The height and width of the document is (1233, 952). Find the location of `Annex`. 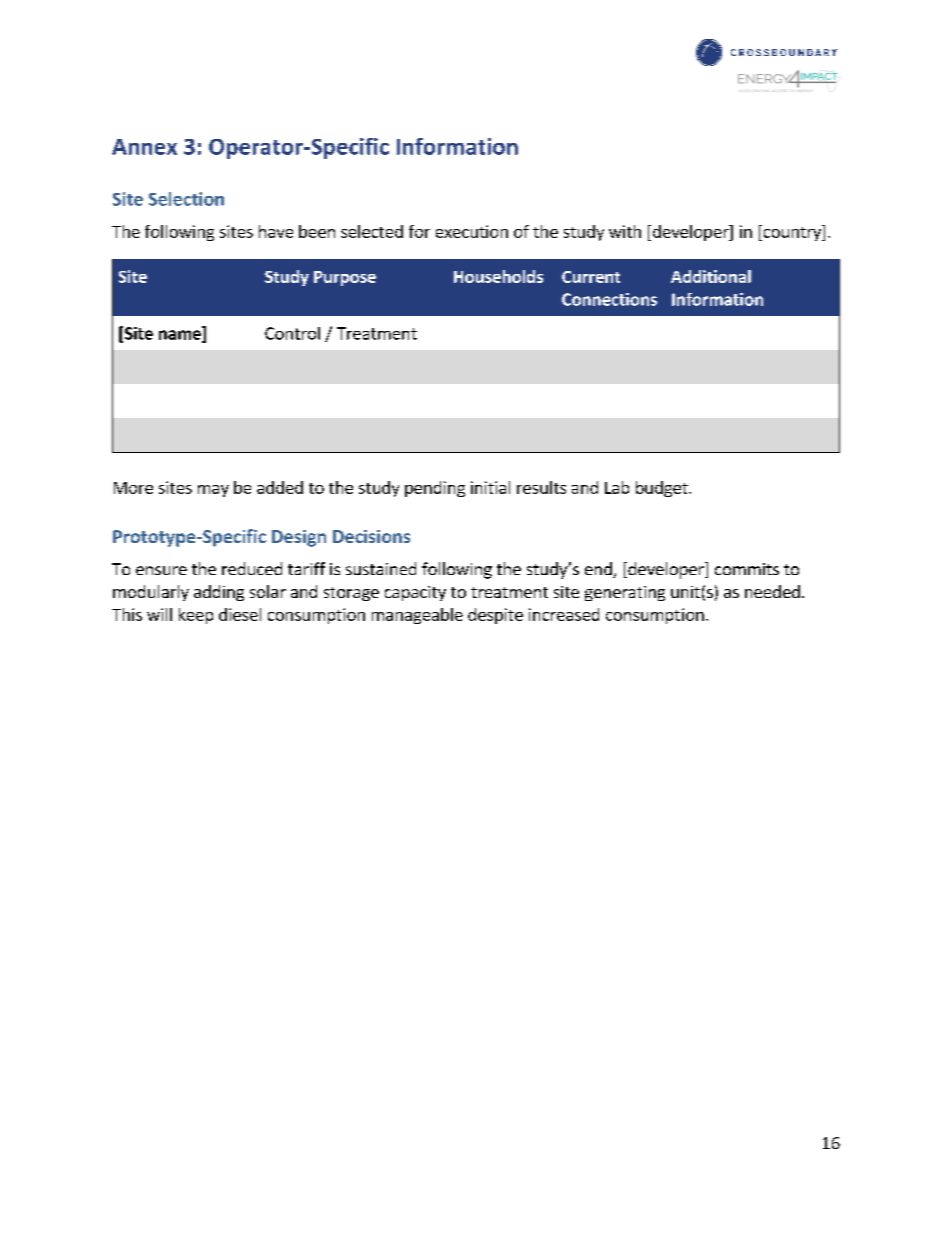

Annex is located at coordinates (144, 147).
